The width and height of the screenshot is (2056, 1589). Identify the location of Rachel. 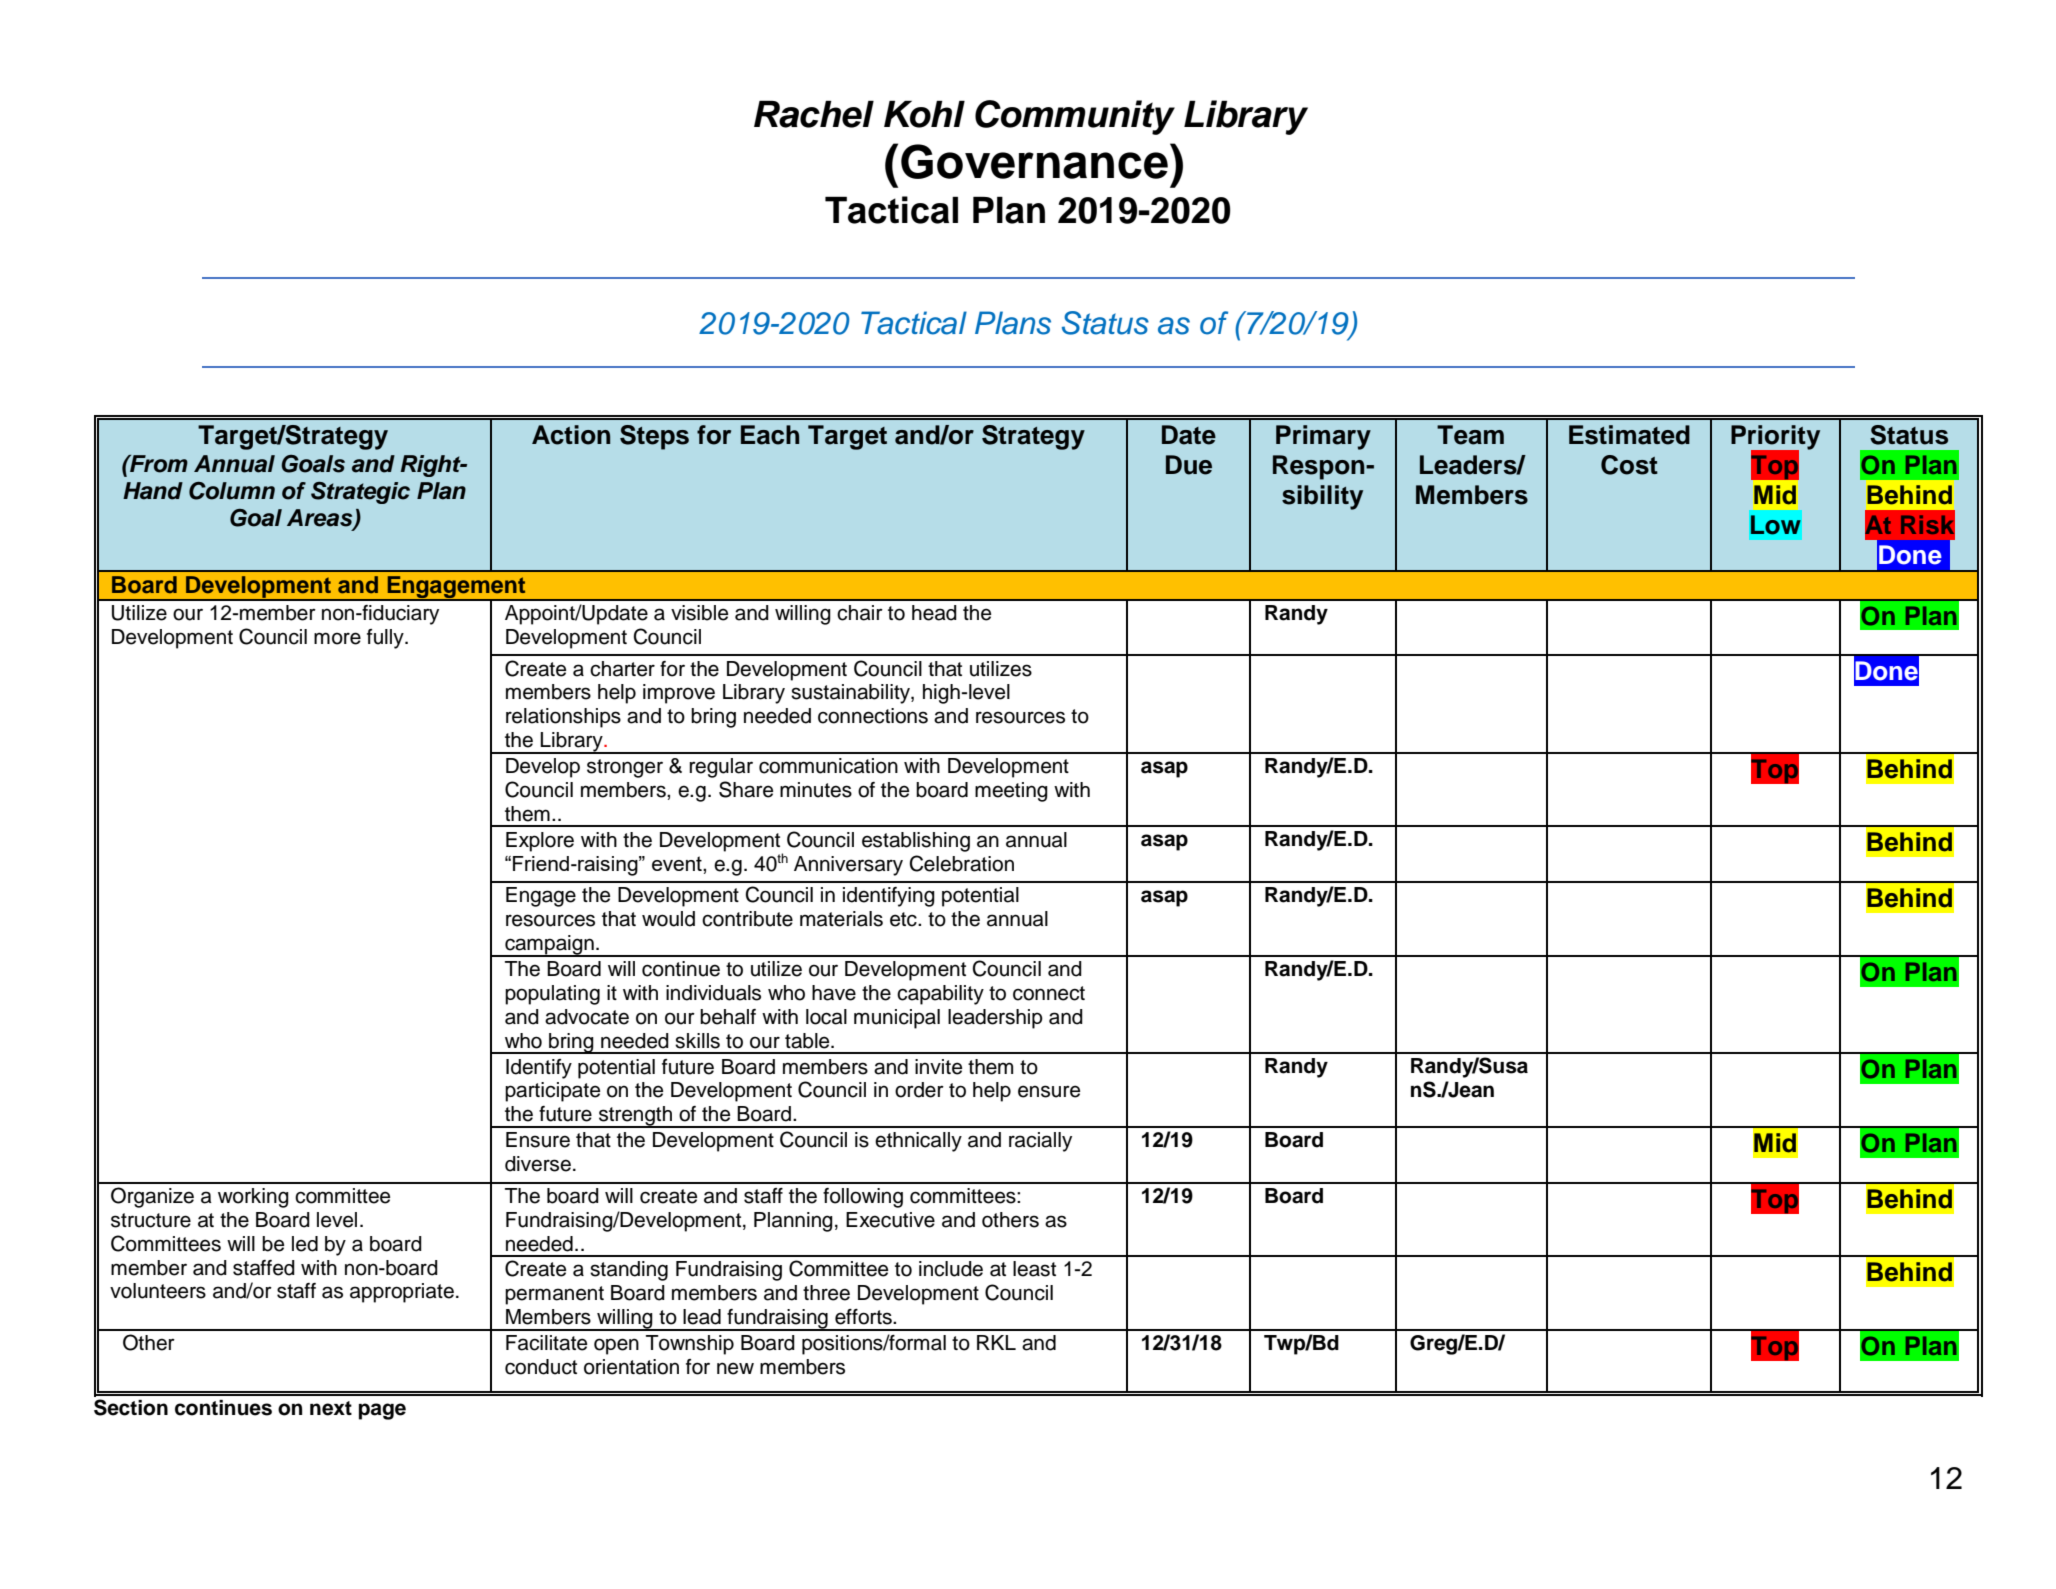
(814, 114).
